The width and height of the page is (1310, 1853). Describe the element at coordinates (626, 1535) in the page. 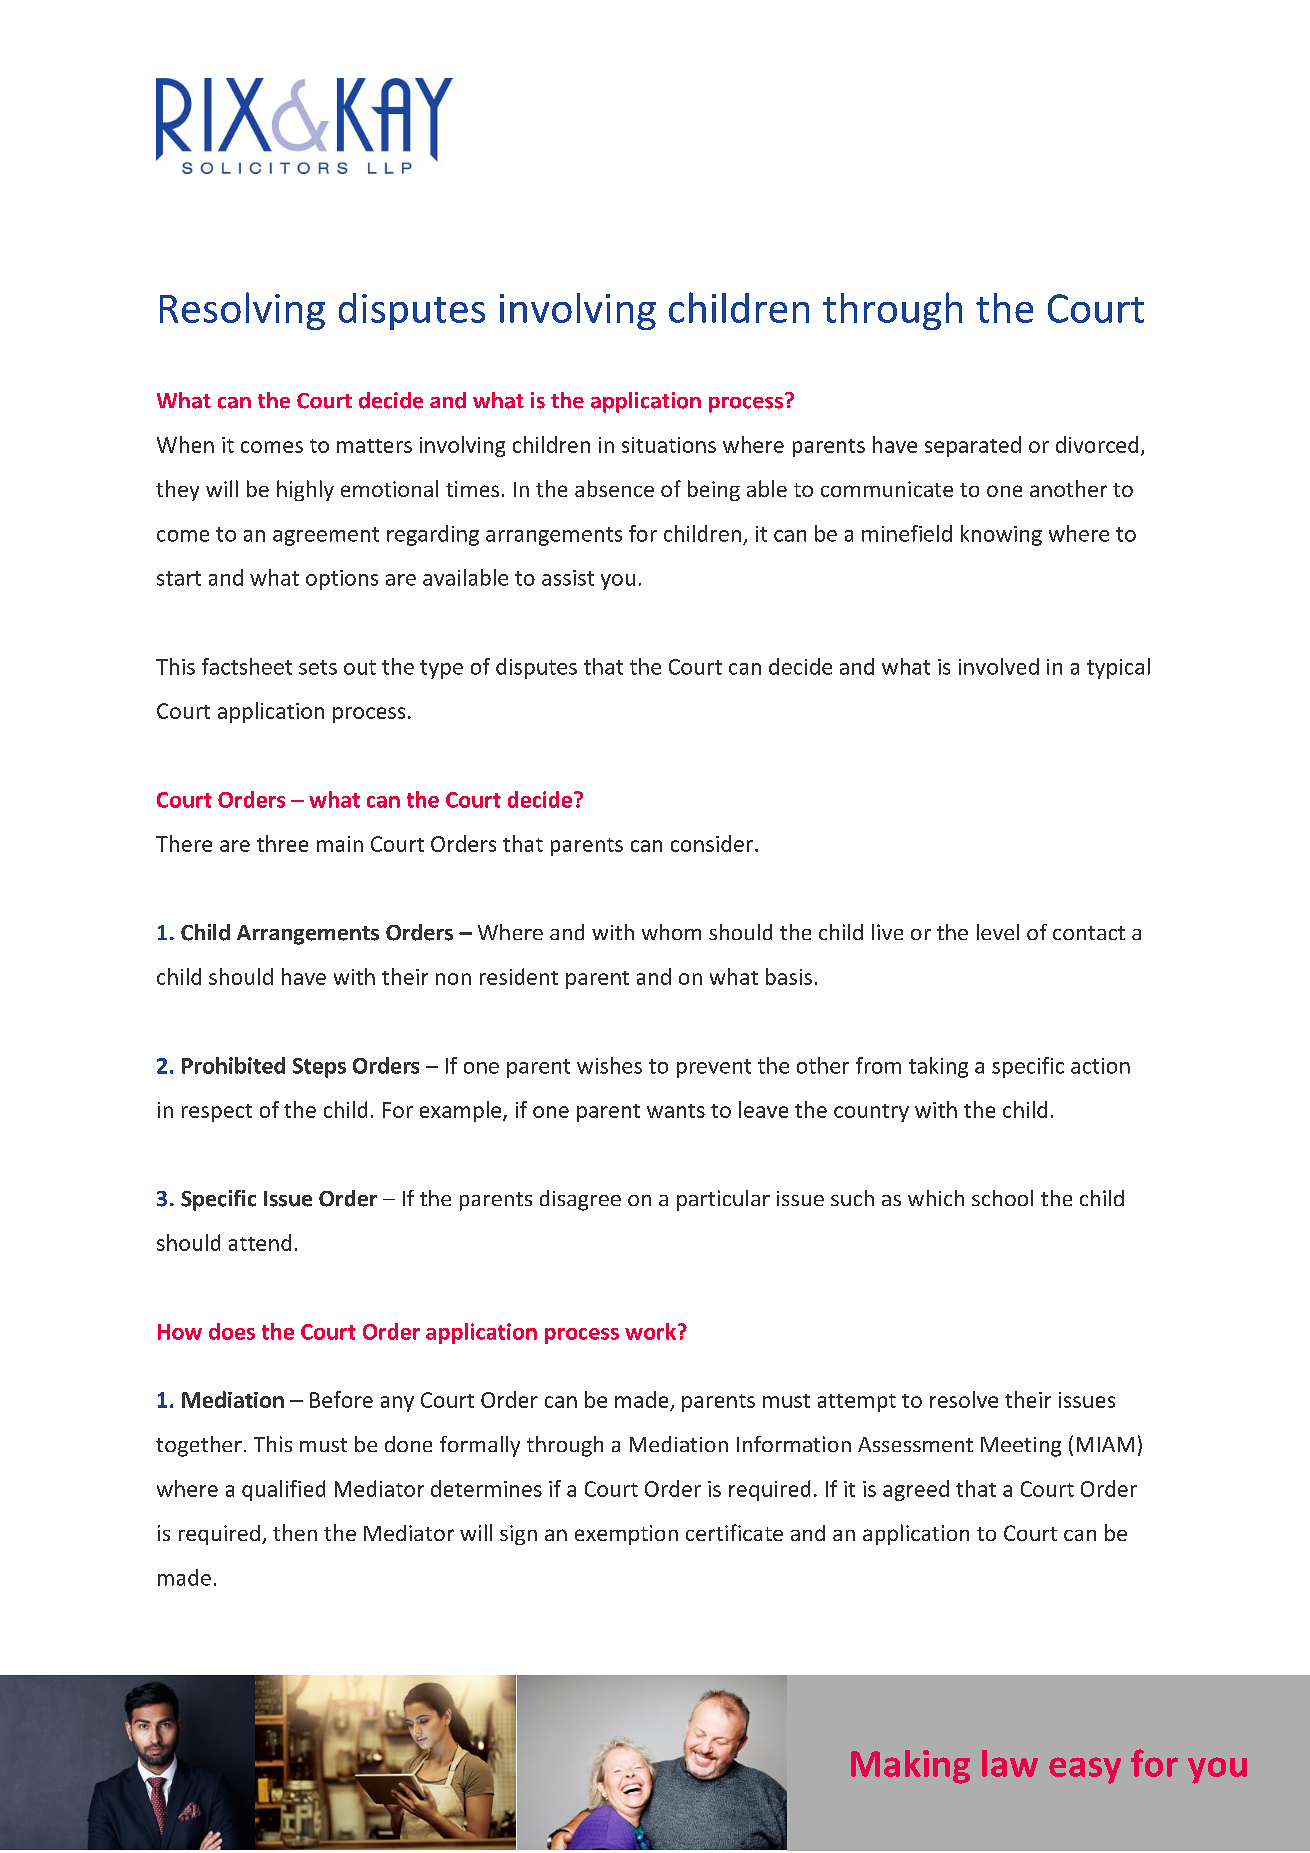

I see `exemption` at that location.
